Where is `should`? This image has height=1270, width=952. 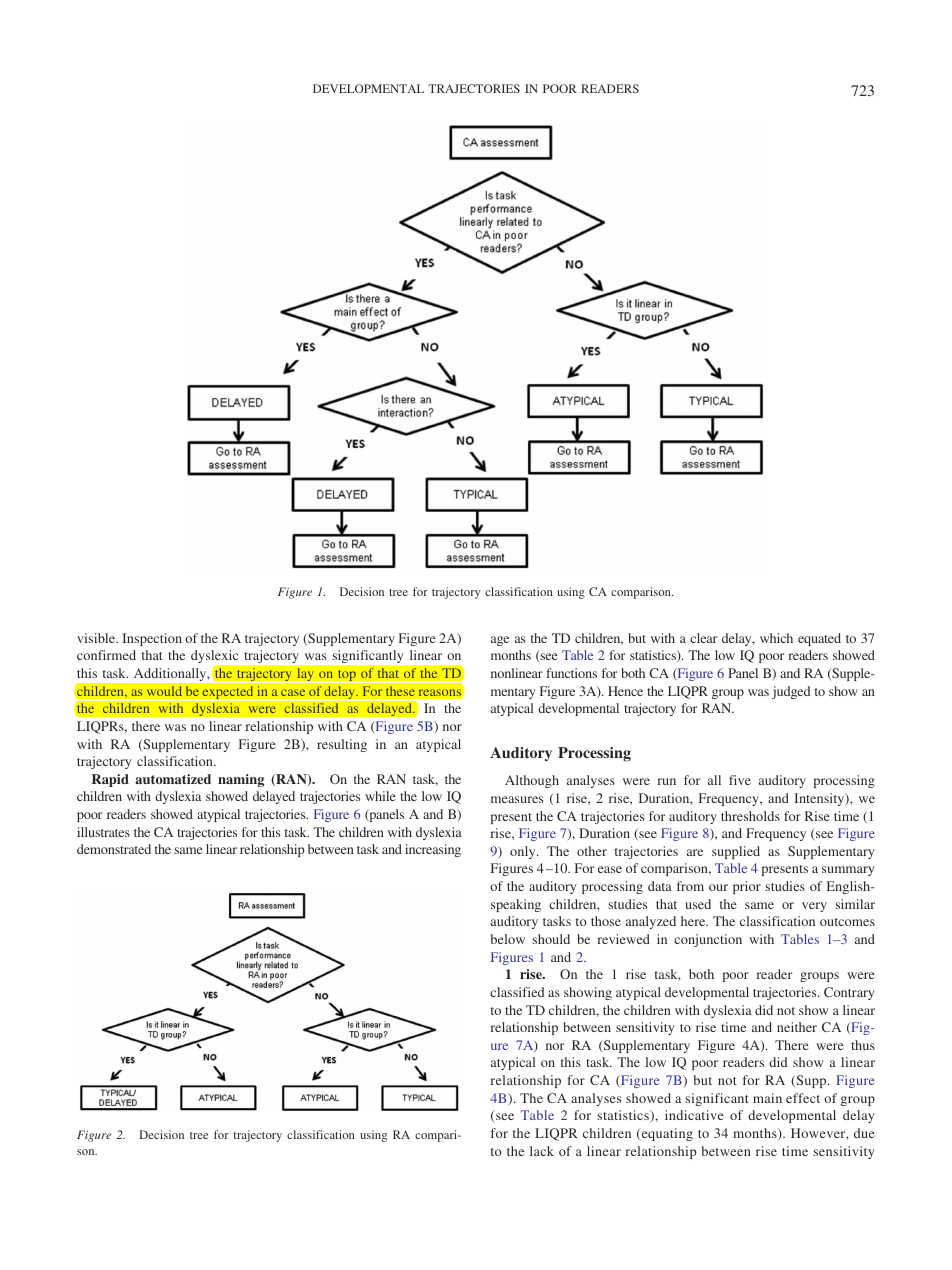 should is located at coordinates (551, 939).
